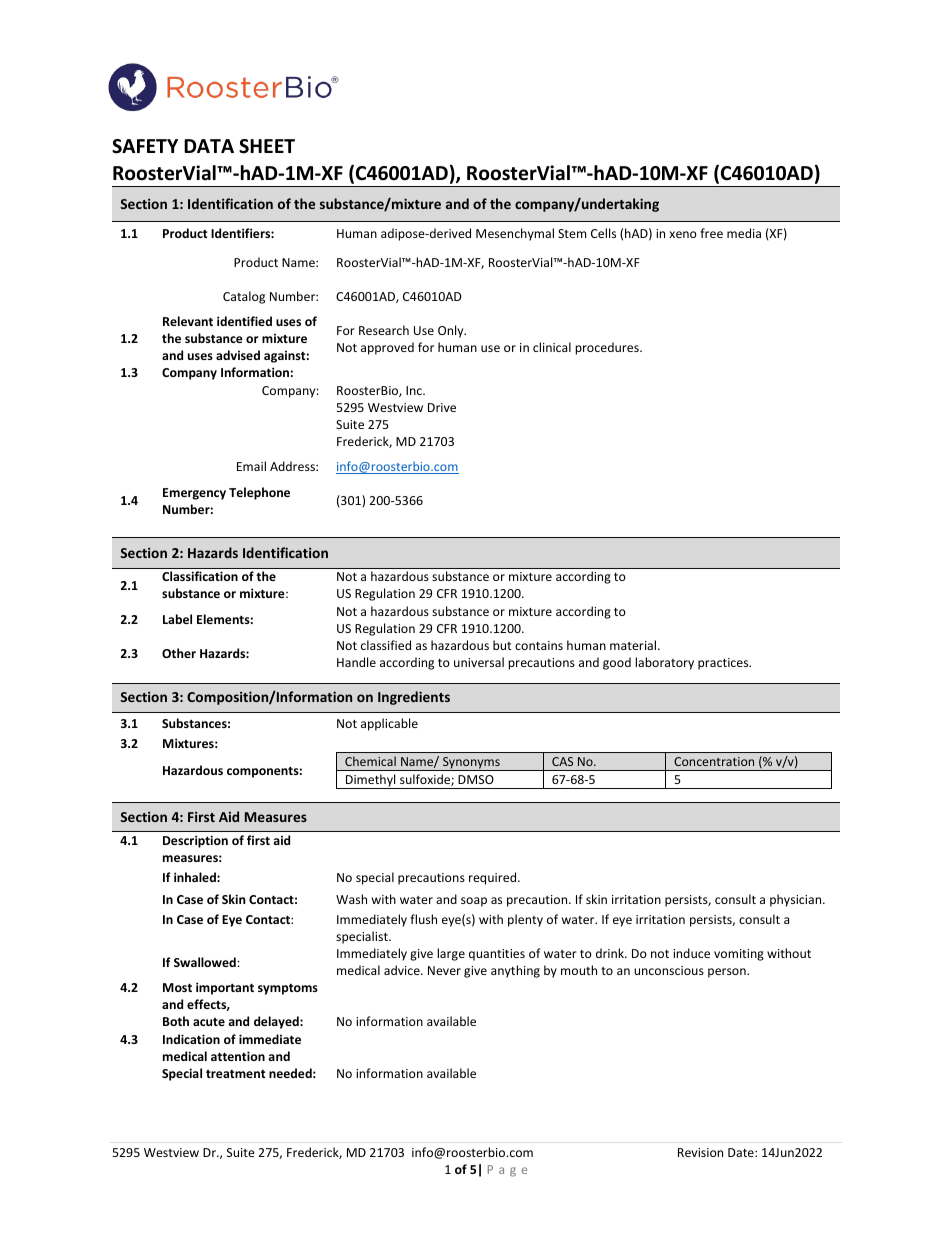  I want to click on free, so click(711, 233).
